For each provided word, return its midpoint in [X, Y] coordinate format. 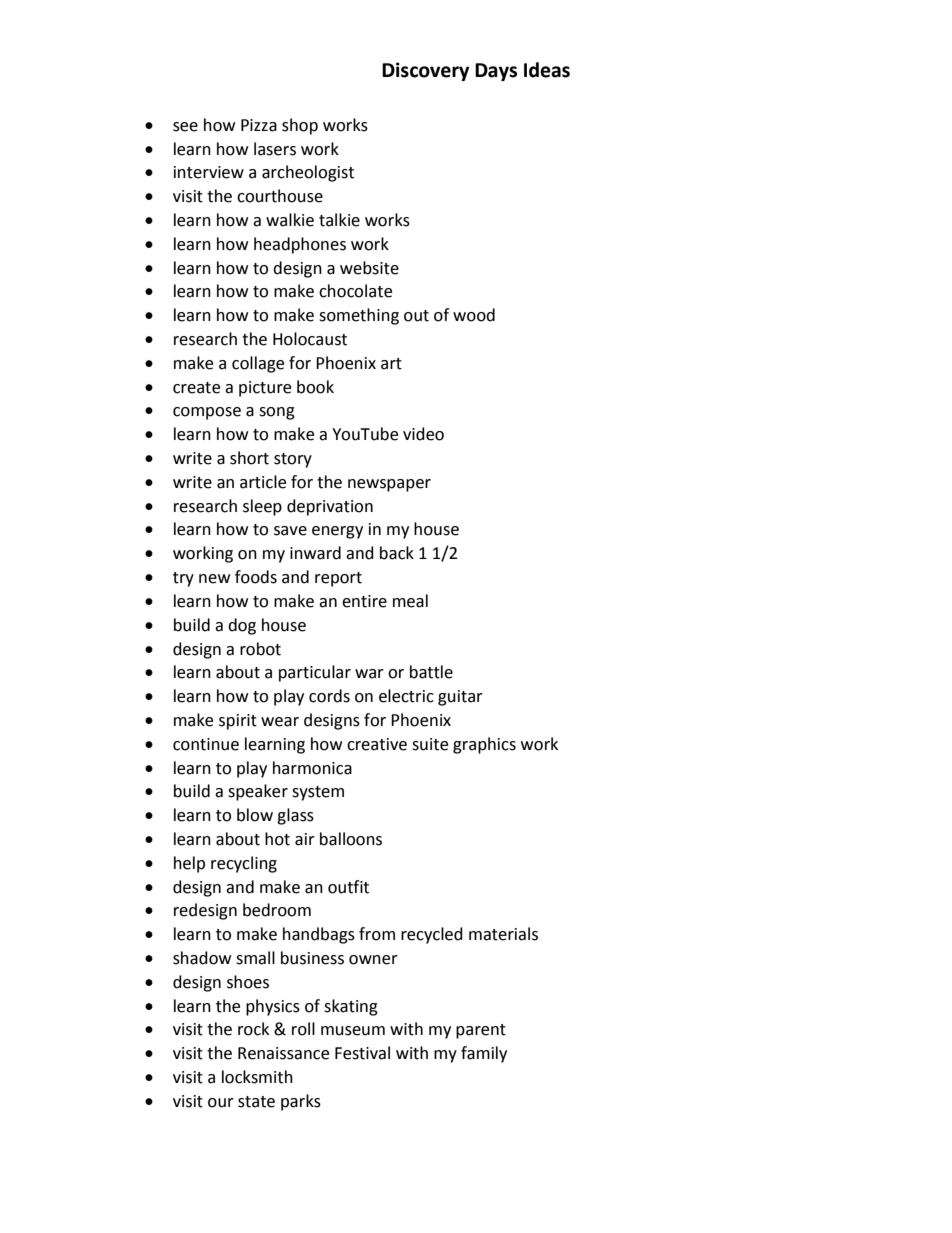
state [256, 1102]
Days [496, 72]
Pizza [259, 125]
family [484, 1054]
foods [256, 577]
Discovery [425, 71]
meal [410, 601]
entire [364, 601]
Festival [362, 1053]
